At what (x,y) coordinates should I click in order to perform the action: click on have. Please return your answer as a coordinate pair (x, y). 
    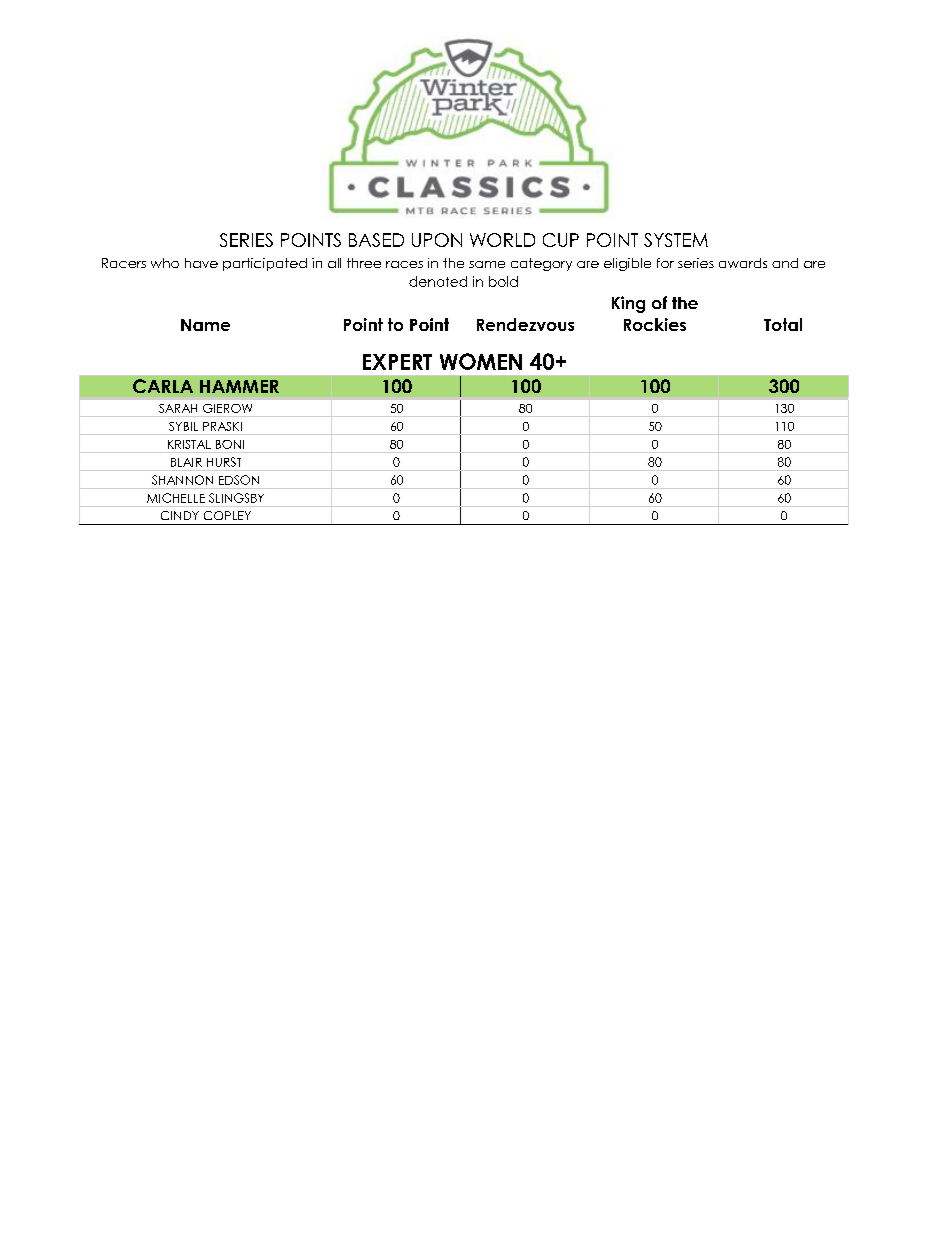
    Looking at the image, I should click on (201, 263).
